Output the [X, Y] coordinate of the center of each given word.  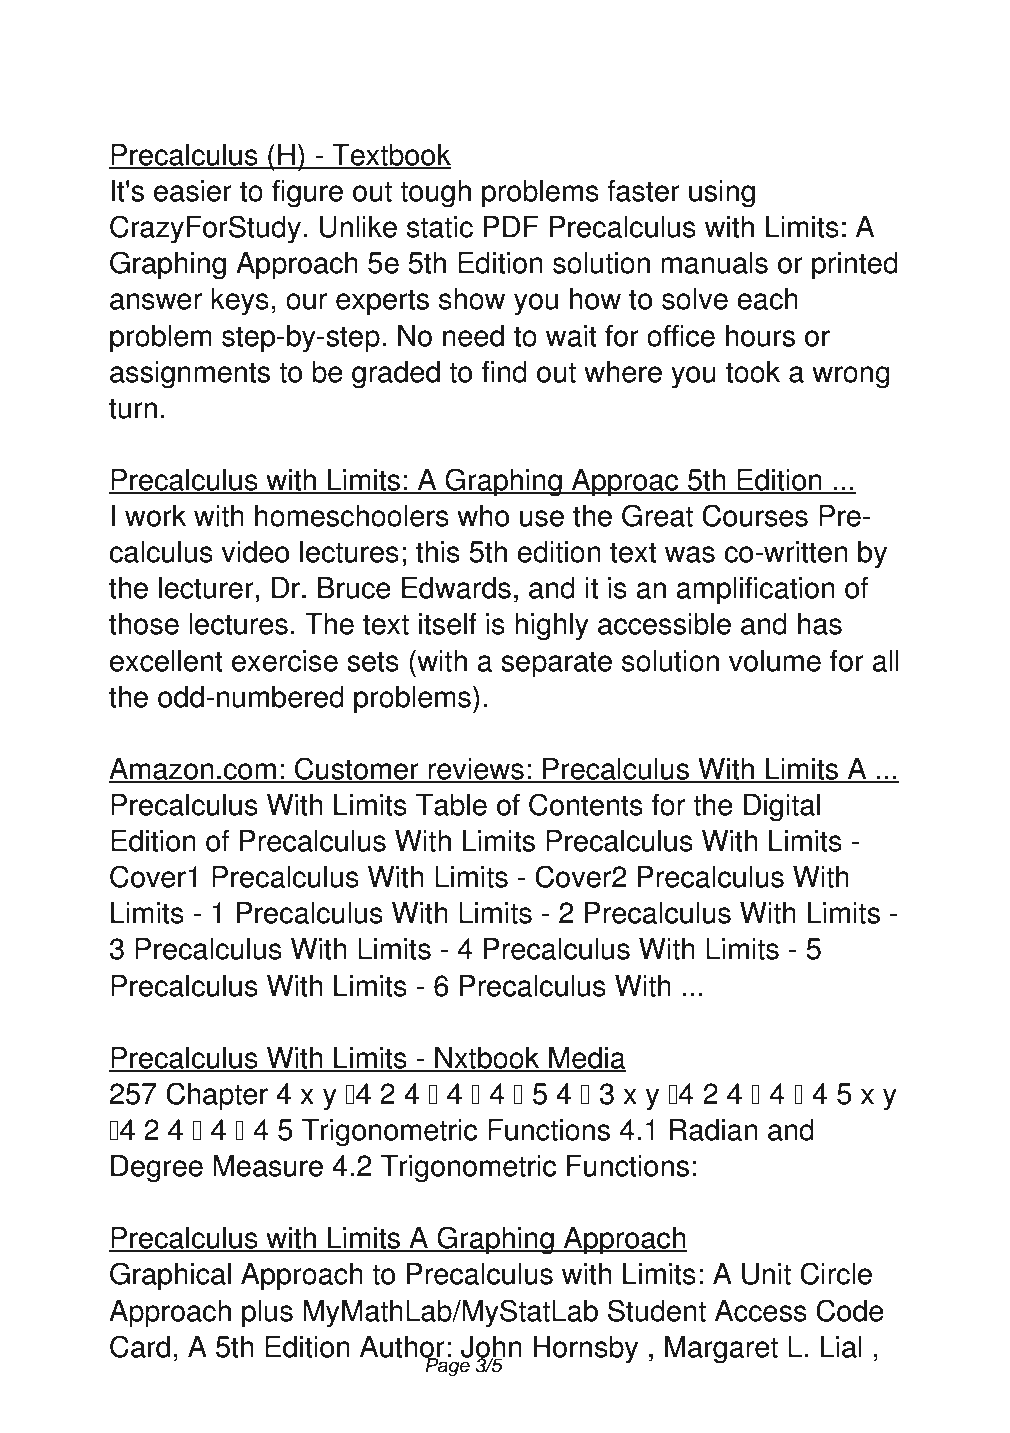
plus [267, 1314]
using [722, 194]
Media [586, 1059]
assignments [190, 375]
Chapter [217, 1096]
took [753, 372]
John [491, 1348]
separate [556, 664]
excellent [166, 661]
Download [194, 58]
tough [435, 194]
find [504, 372]
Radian [713, 1130]
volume [775, 661]
